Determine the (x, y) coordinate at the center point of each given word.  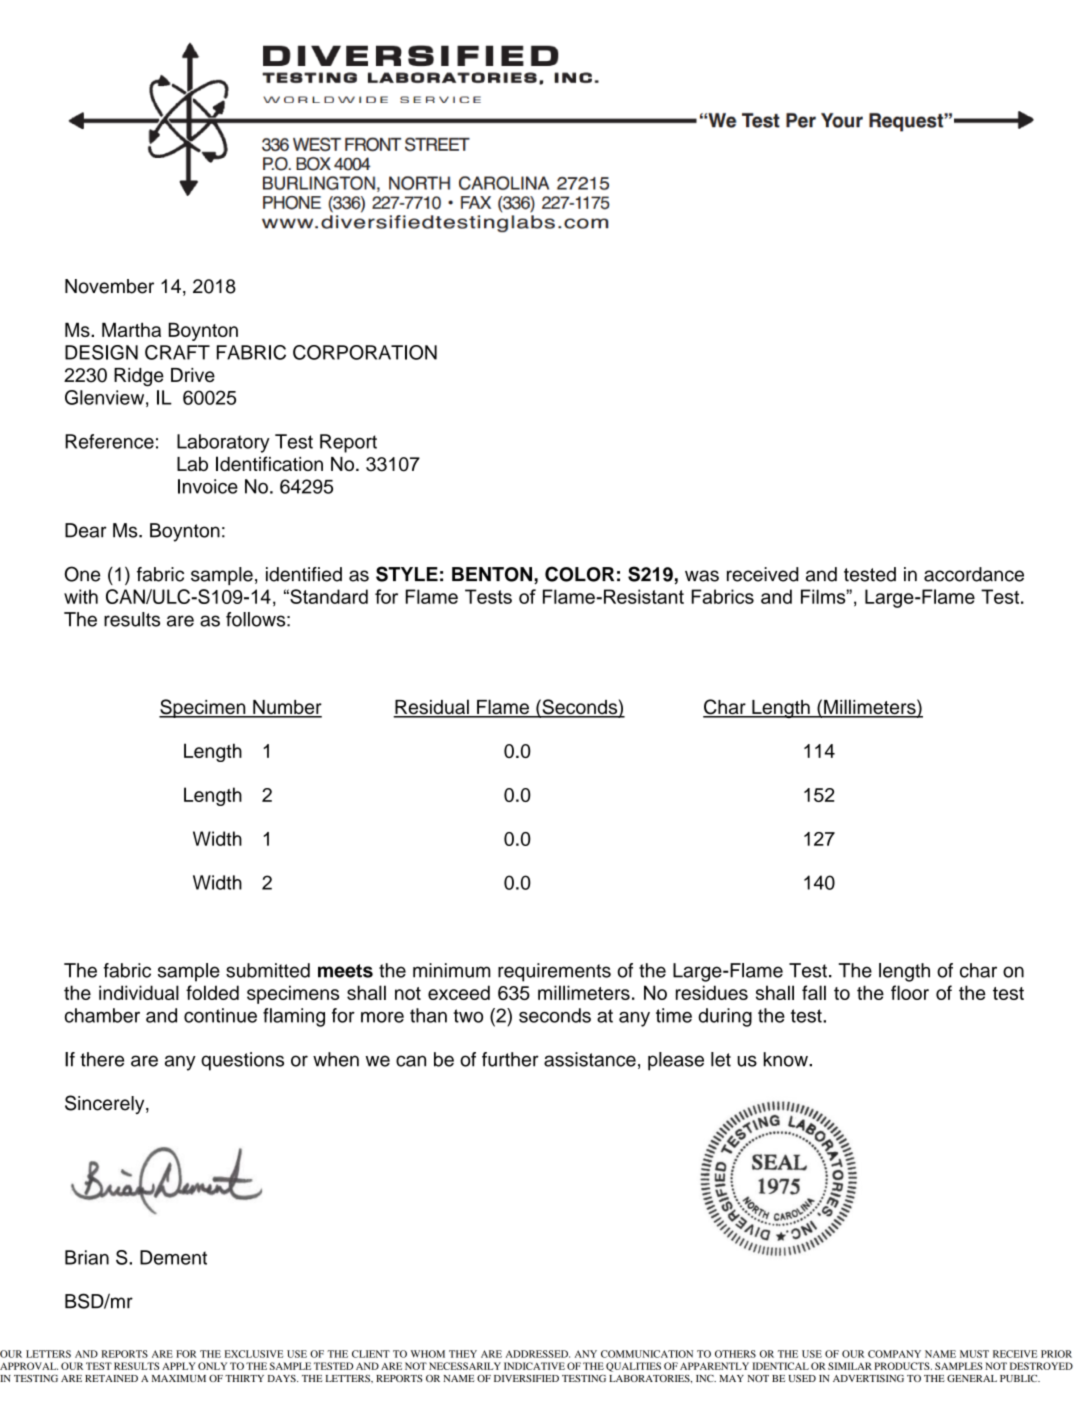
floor (910, 992)
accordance (974, 574)
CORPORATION (365, 352)
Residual (432, 708)
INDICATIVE (534, 1366)
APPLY (179, 1366)
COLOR (579, 574)
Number (286, 708)
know (787, 1059)
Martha (131, 329)
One (82, 574)
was (702, 576)
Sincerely (106, 1104)
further (510, 1059)
